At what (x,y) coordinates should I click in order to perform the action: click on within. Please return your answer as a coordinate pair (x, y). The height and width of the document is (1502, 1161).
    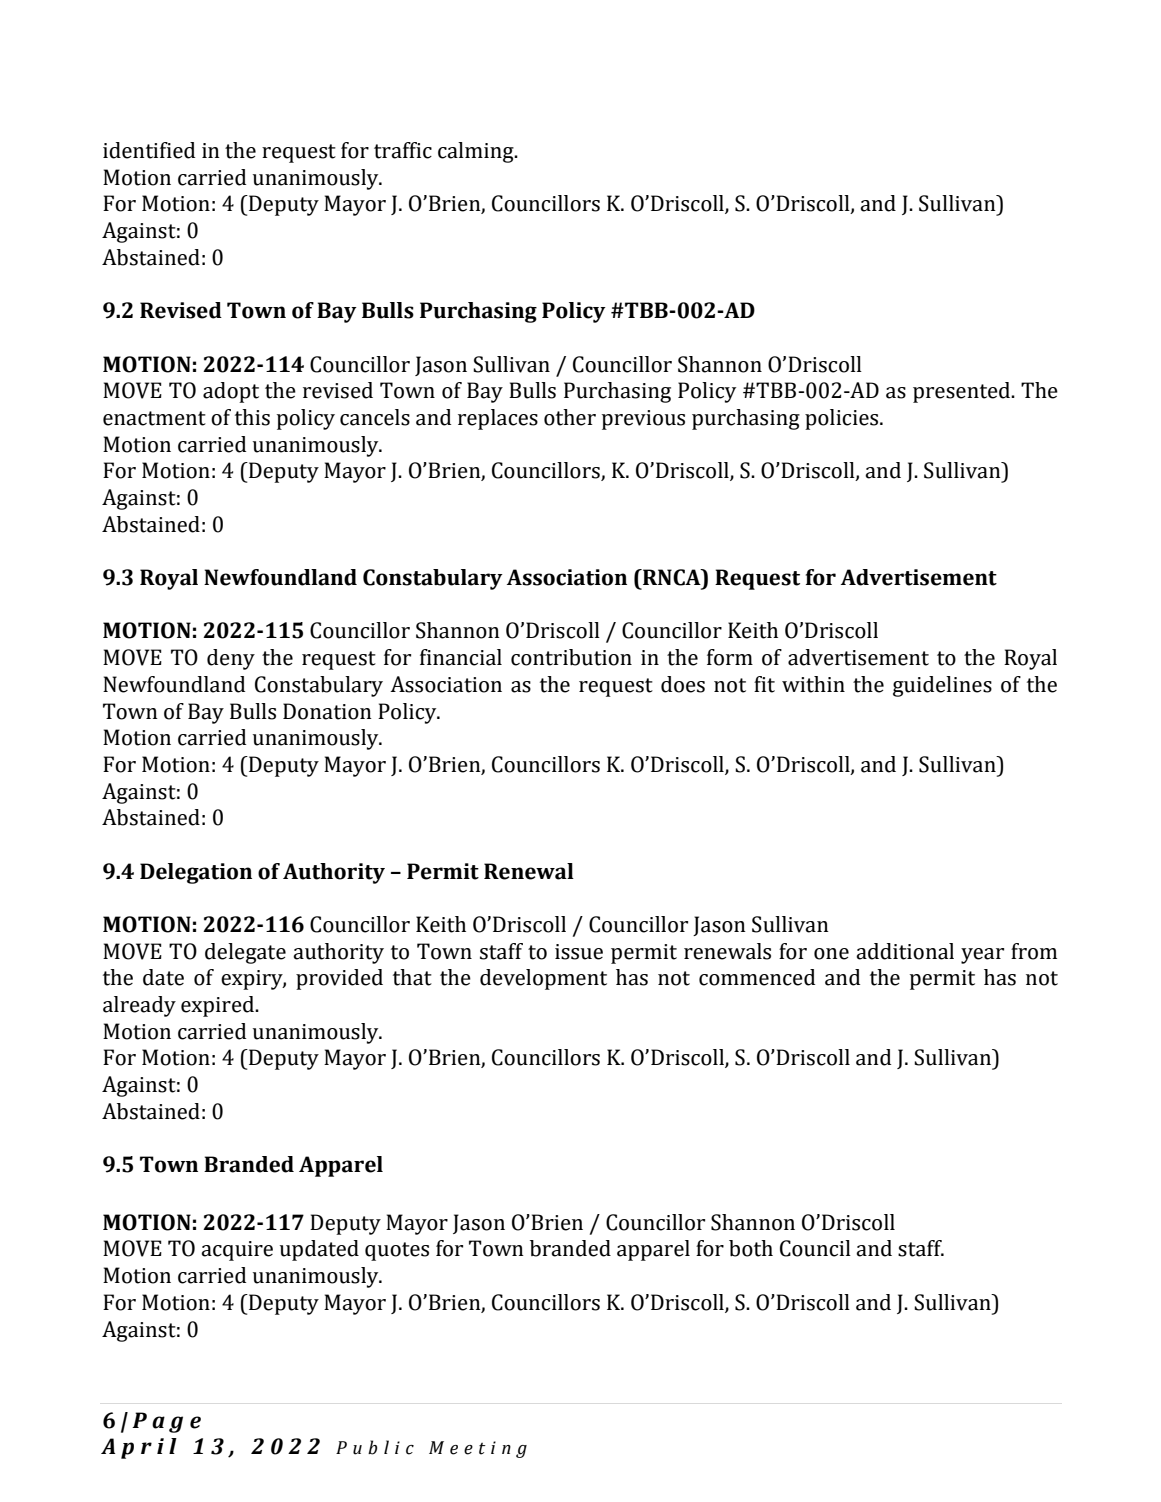
    Looking at the image, I should click on (813, 684).
